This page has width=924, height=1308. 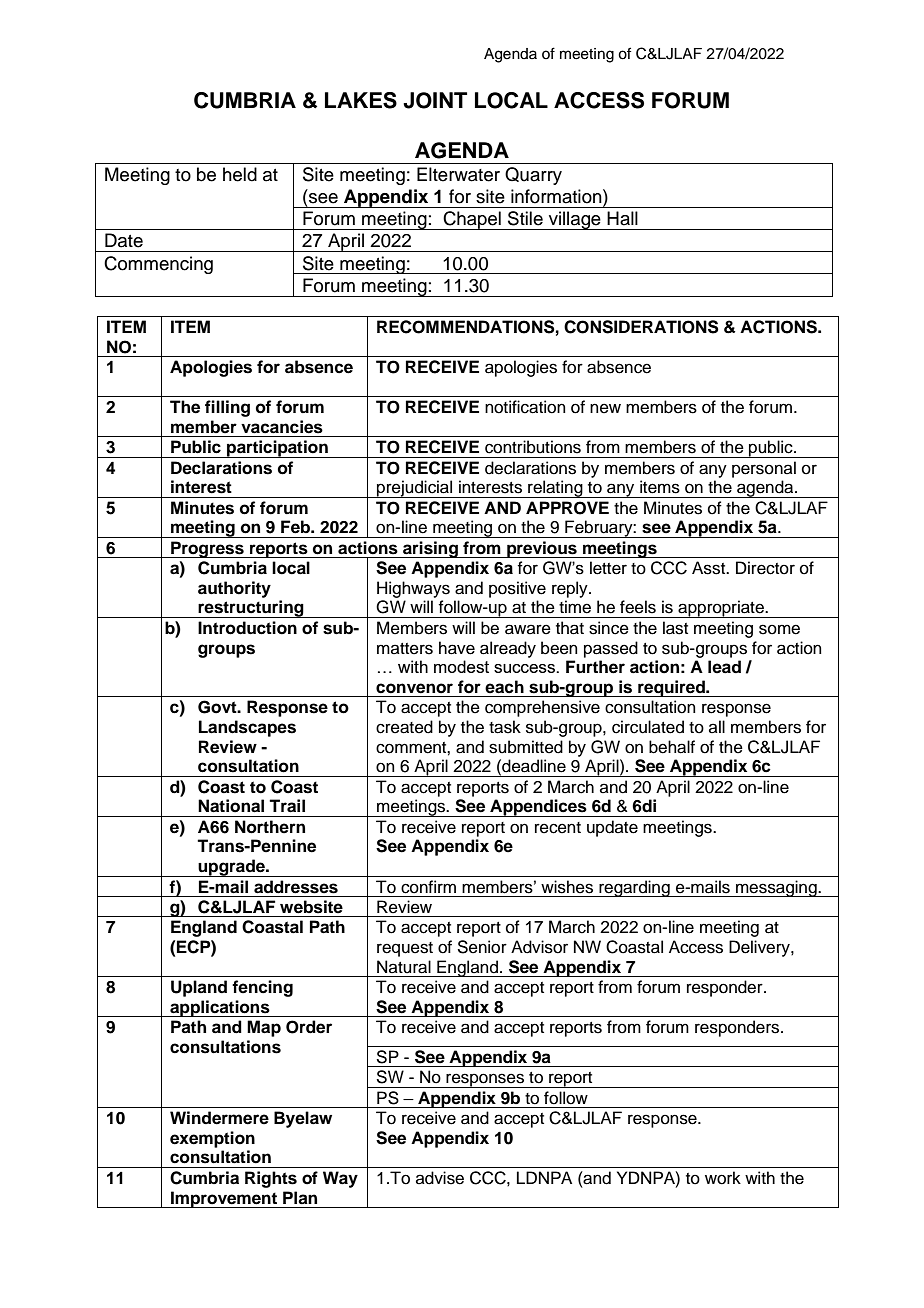 I want to click on prejudicial, so click(x=415, y=489).
